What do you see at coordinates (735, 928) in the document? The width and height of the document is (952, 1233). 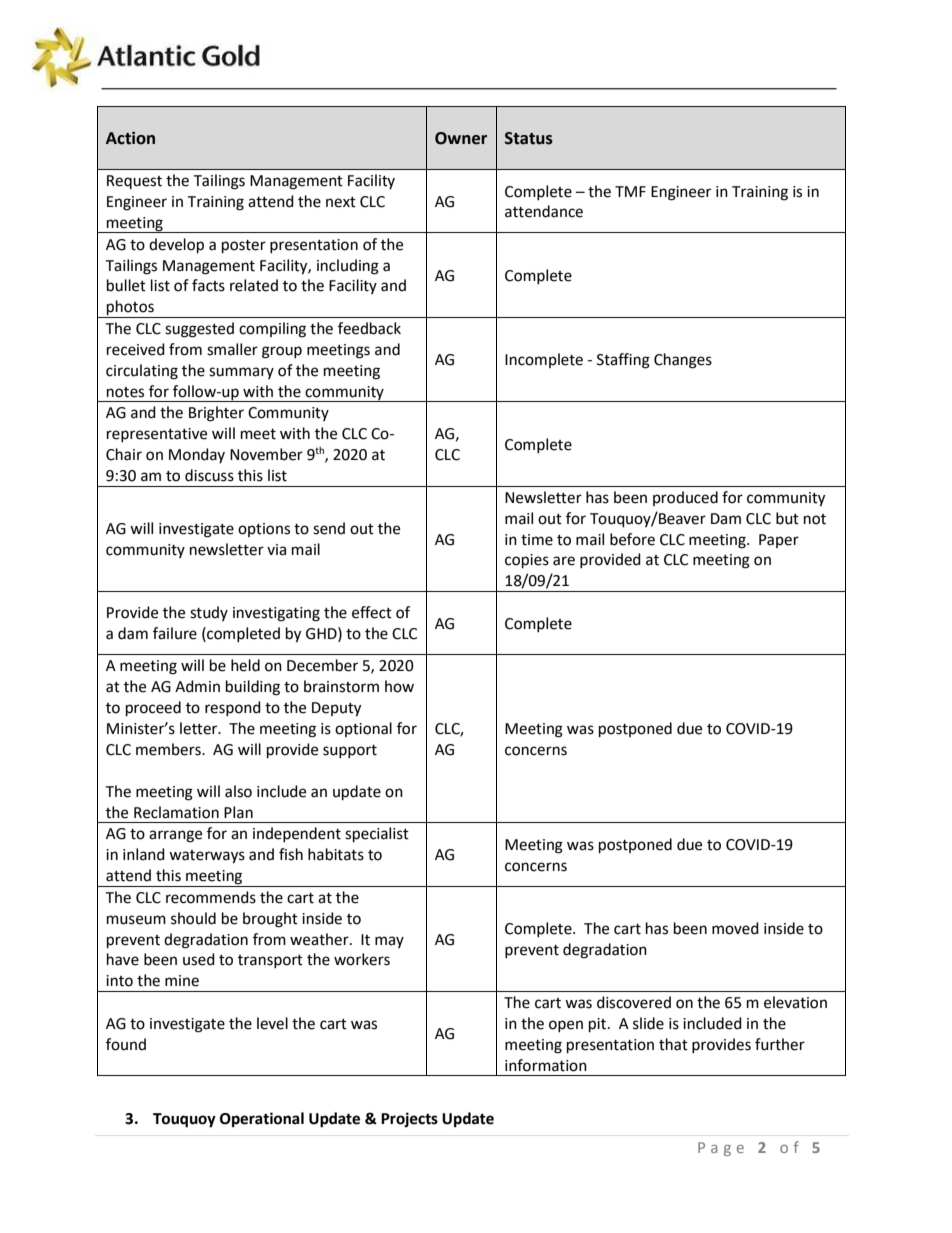 I see `moved` at bounding box center [735, 928].
